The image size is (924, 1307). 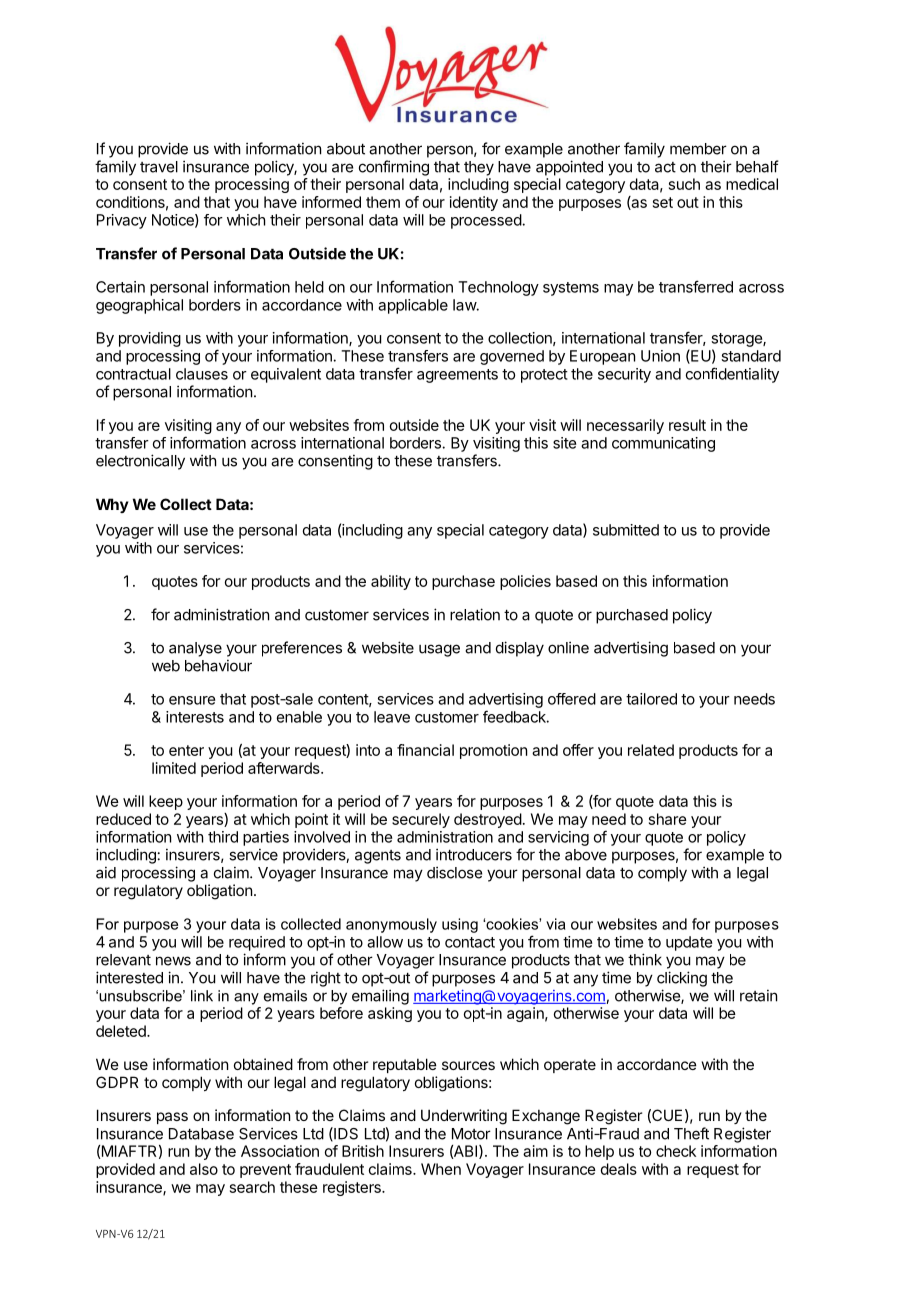 I want to click on travel, so click(x=159, y=167).
